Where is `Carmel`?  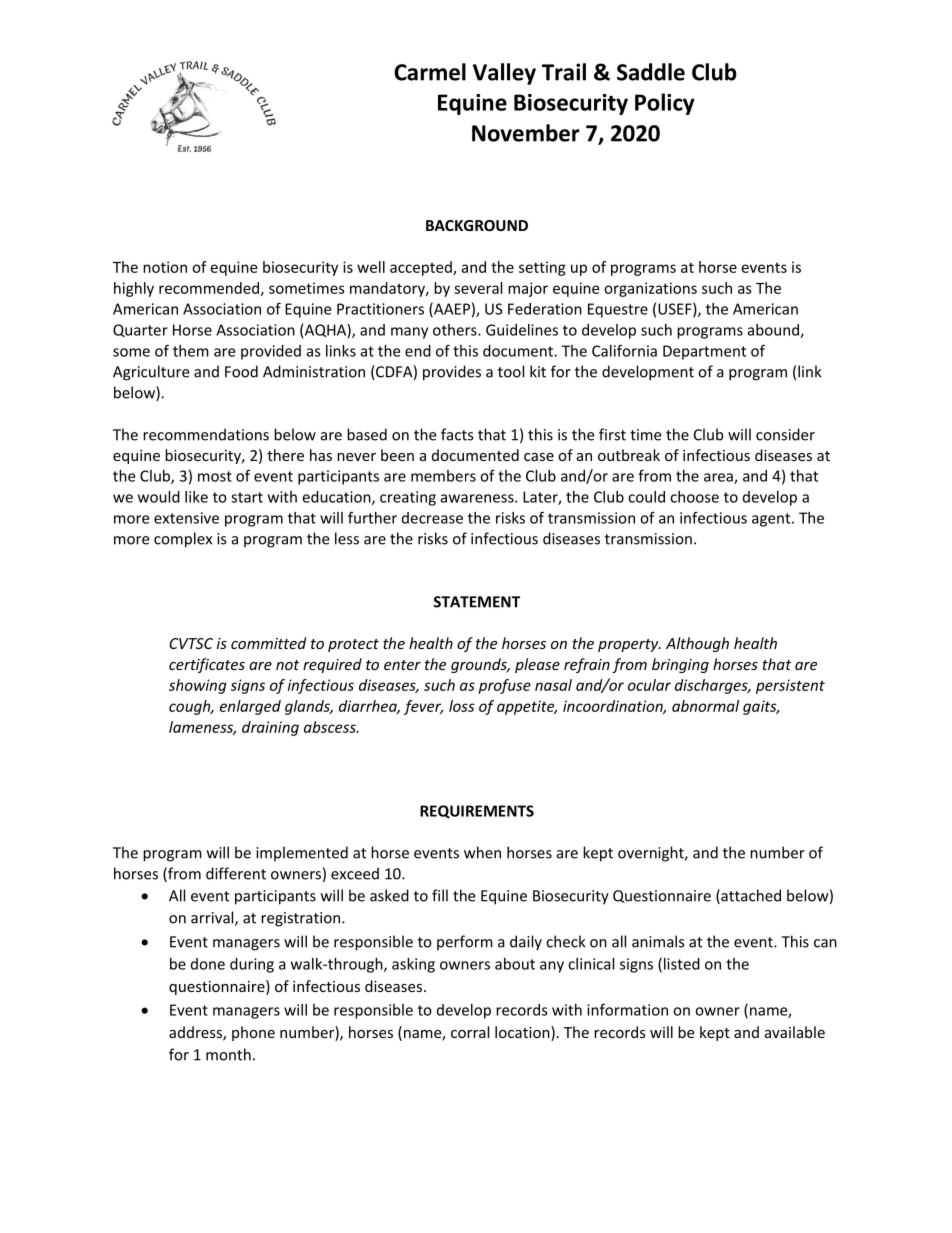
Carmel is located at coordinates (430, 72).
